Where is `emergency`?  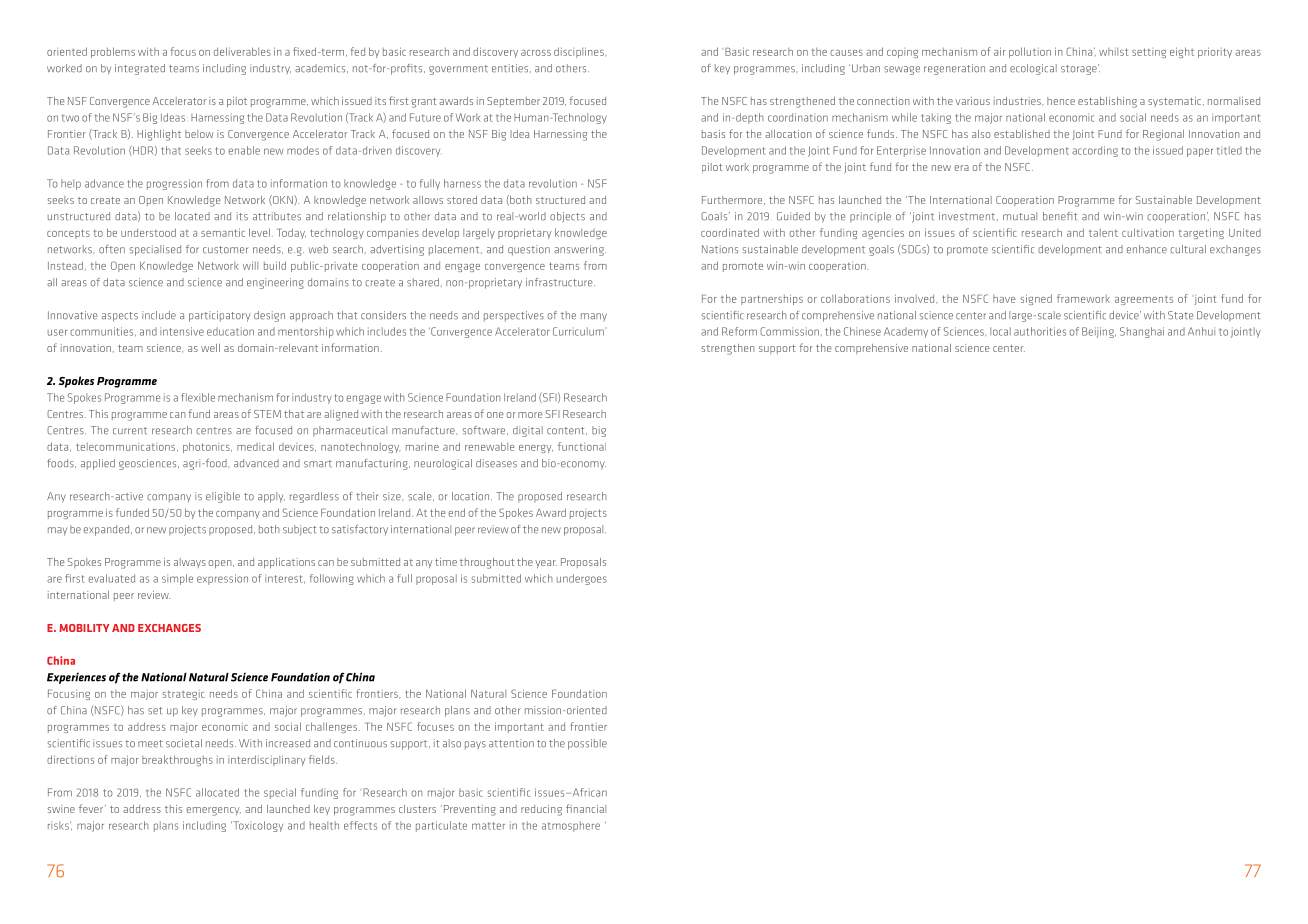
emergency is located at coordinates (214, 811).
